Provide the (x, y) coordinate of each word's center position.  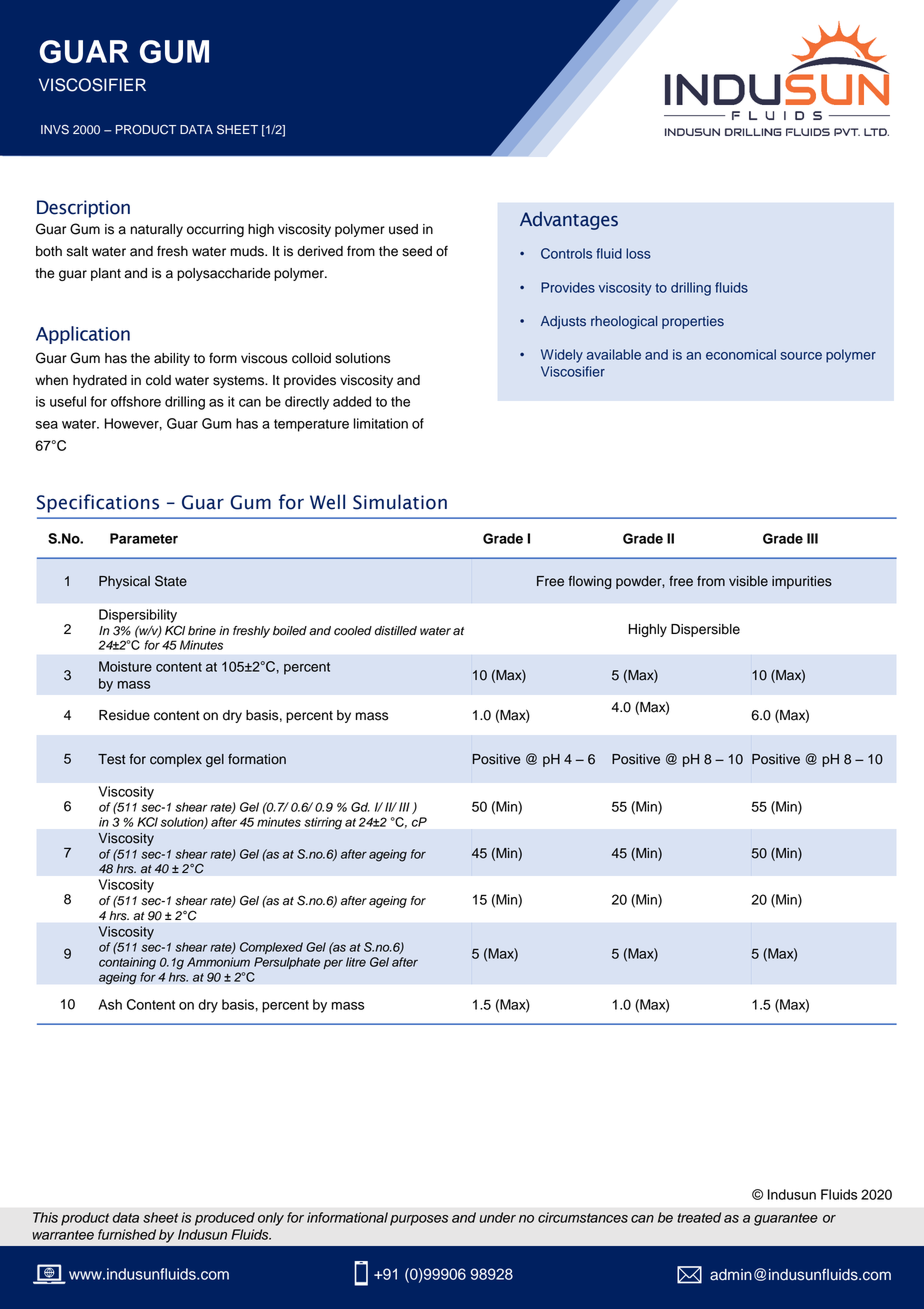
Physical (124, 582)
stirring (323, 823)
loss (638, 253)
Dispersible (705, 630)
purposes (419, 1220)
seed (417, 251)
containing (127, 963)
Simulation (400, 502)
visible (748, 581)
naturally (157, 230)
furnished (127, 1234)
